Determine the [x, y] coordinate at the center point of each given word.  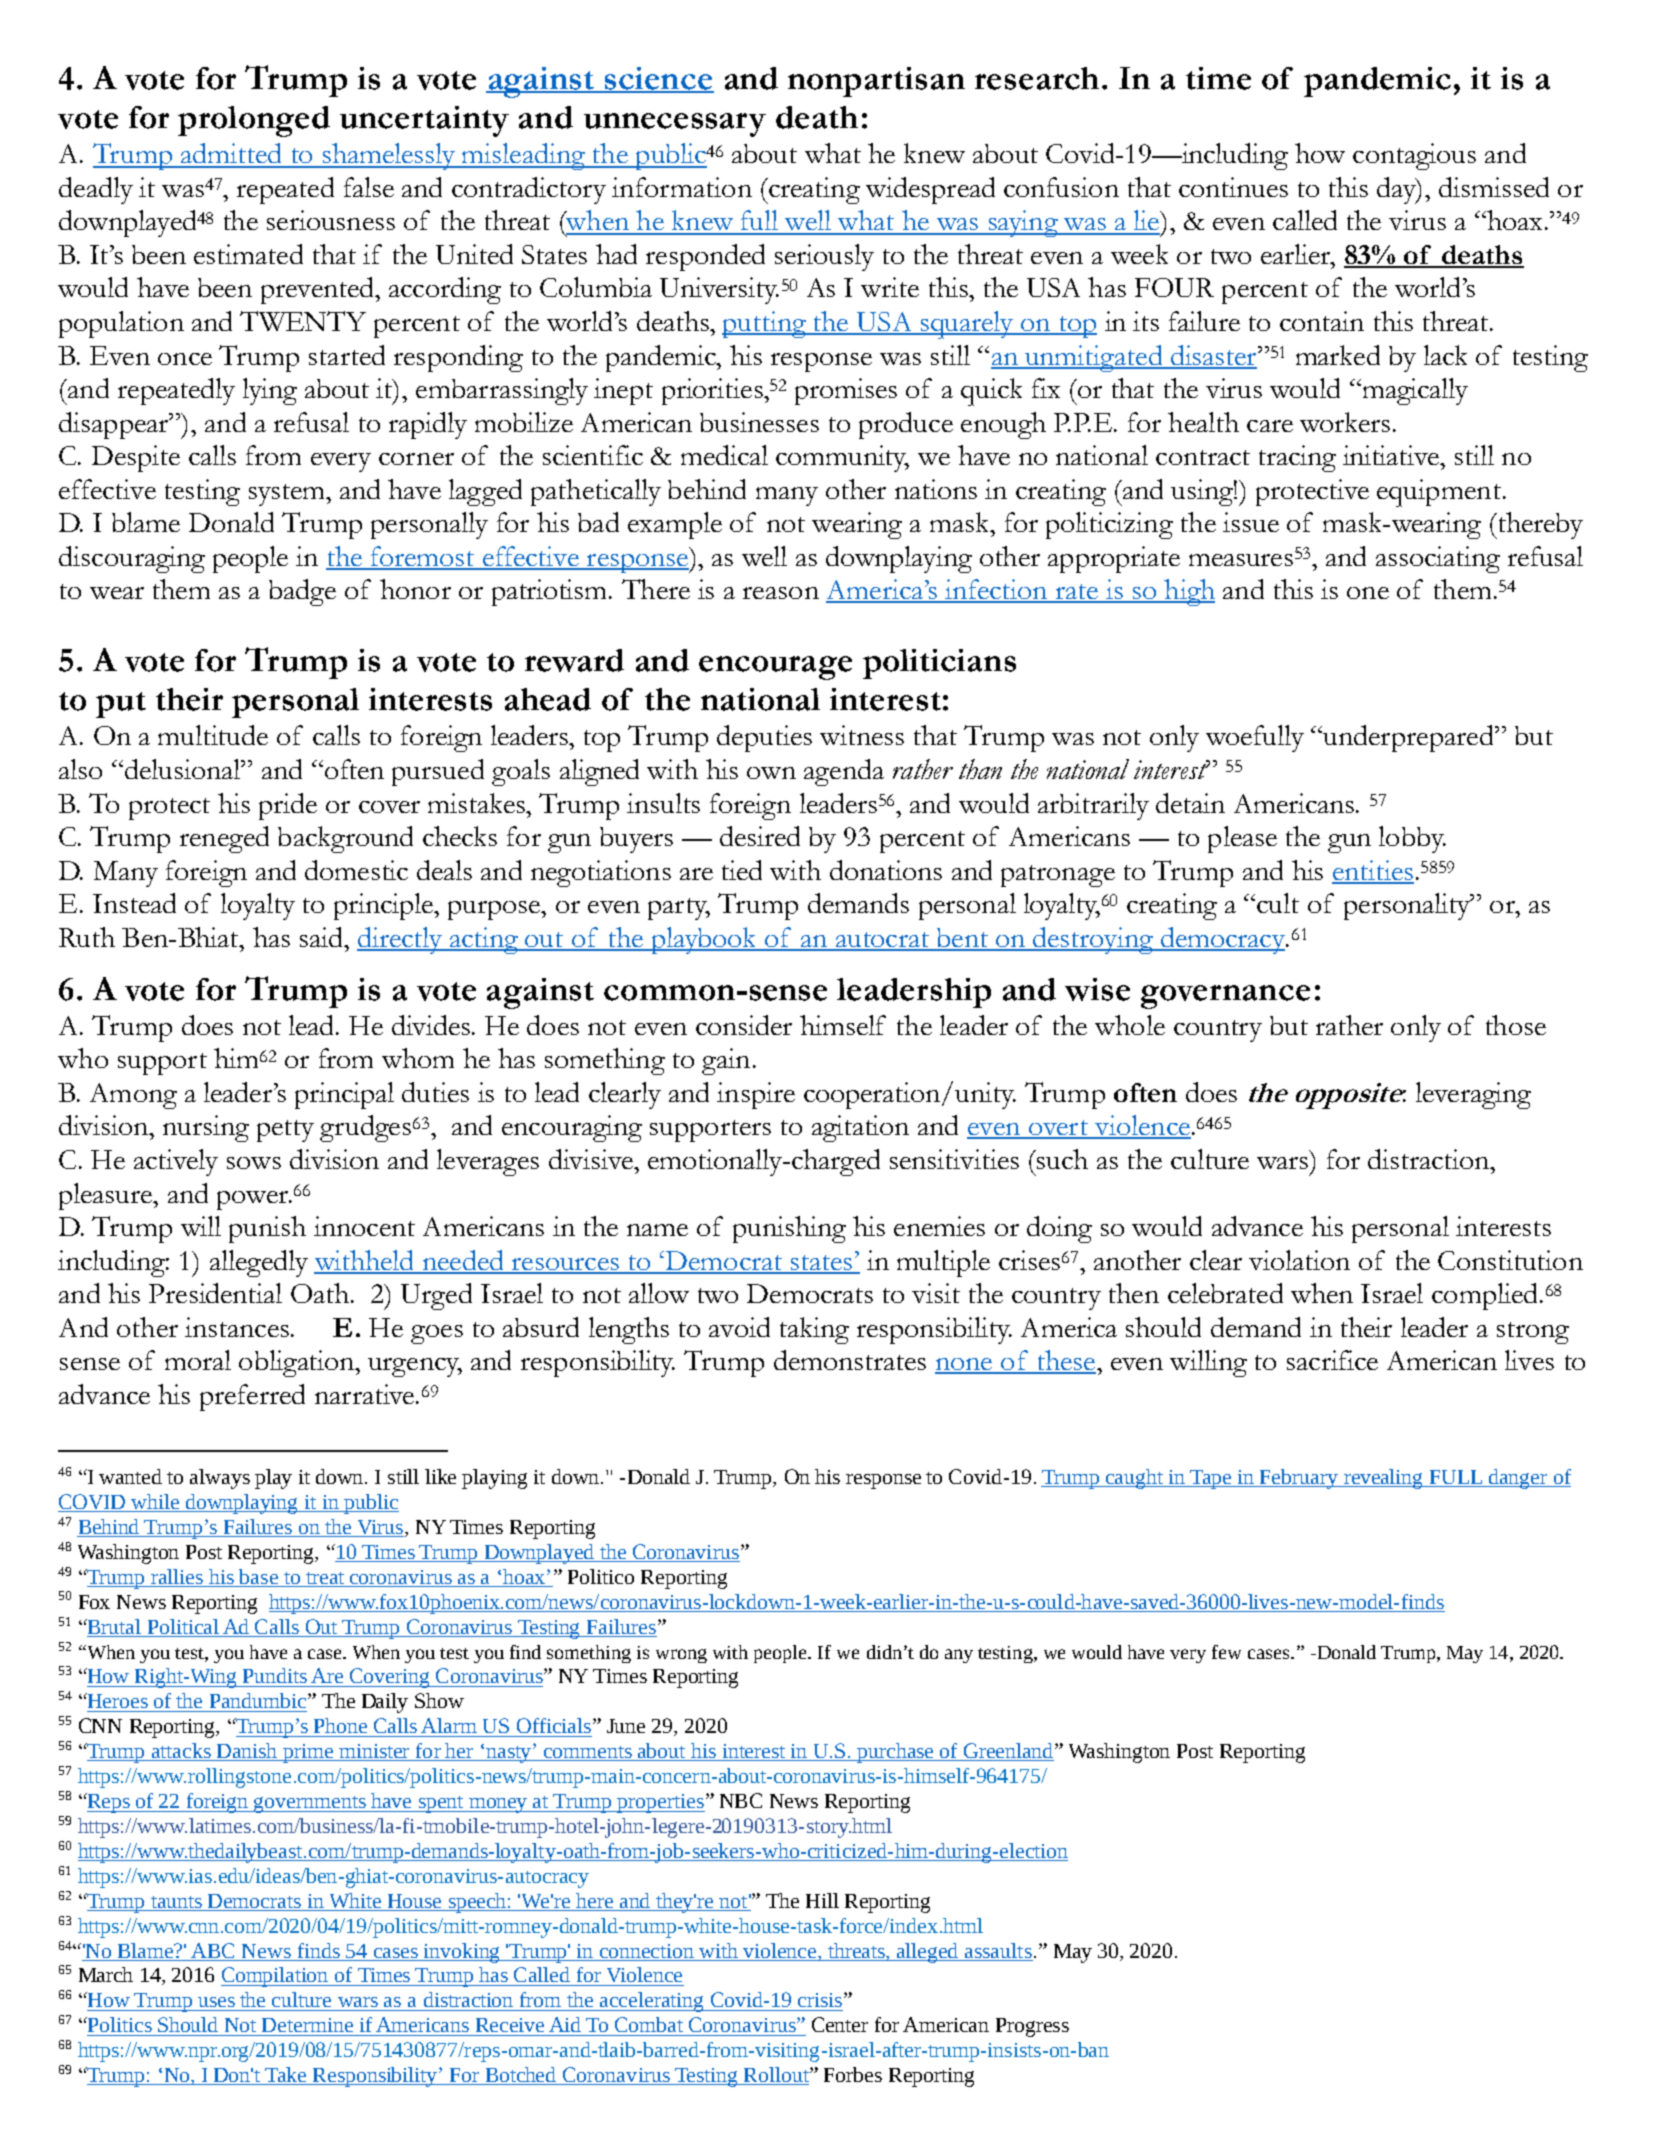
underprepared [1409, 738]
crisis [820, 2000]
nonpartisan [876, 82]
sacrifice [1332, 1360]
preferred [252, 1397]
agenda [844, 772]
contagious [1414, 156]
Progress [1032, 2027]
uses [216, 2002]
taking [814, 1330]
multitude [213, 735]
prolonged [254, 121]
